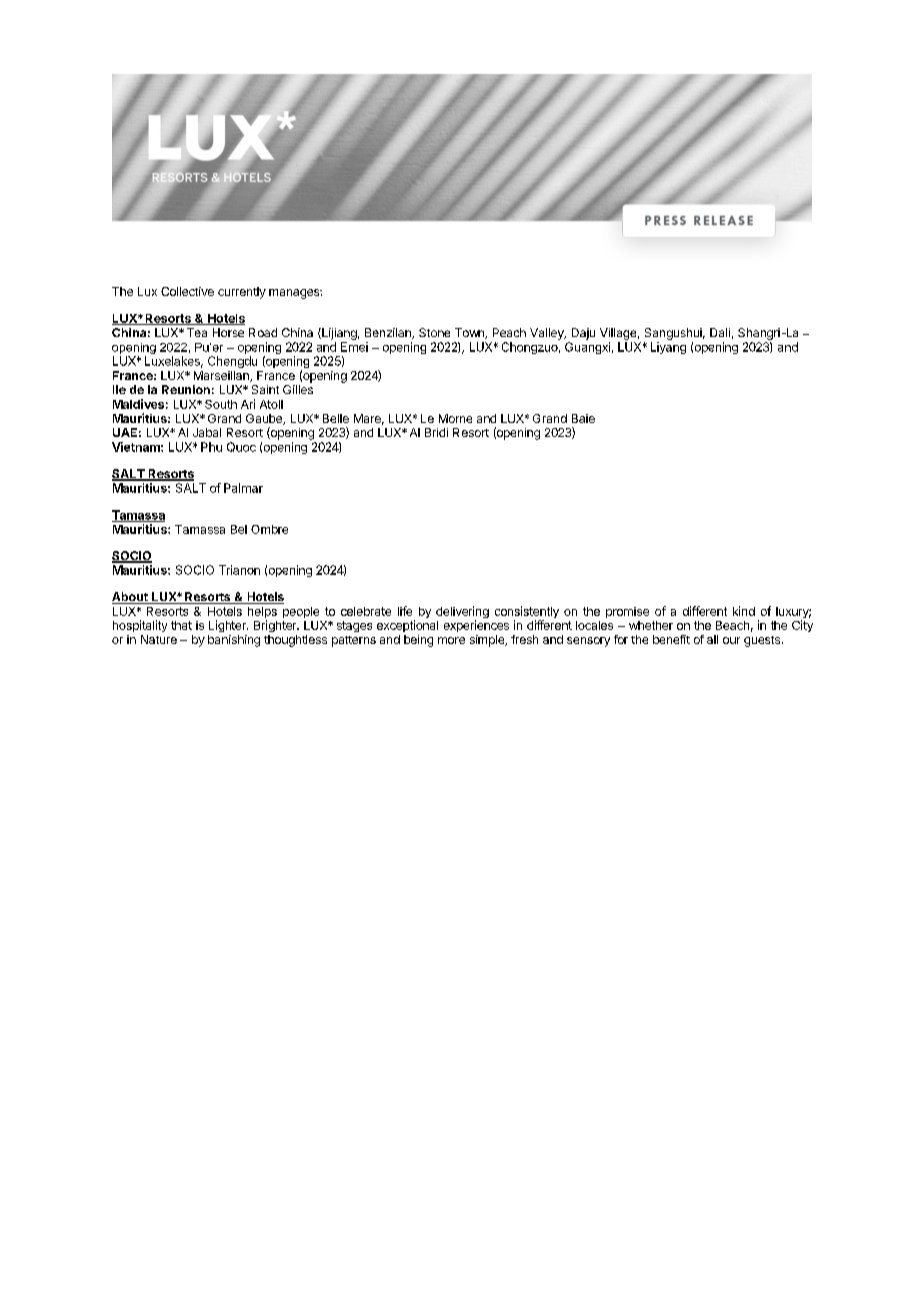 The width and height of the screenshot is (924, 1308). I want to click on Ombre, so click(269, 529).
